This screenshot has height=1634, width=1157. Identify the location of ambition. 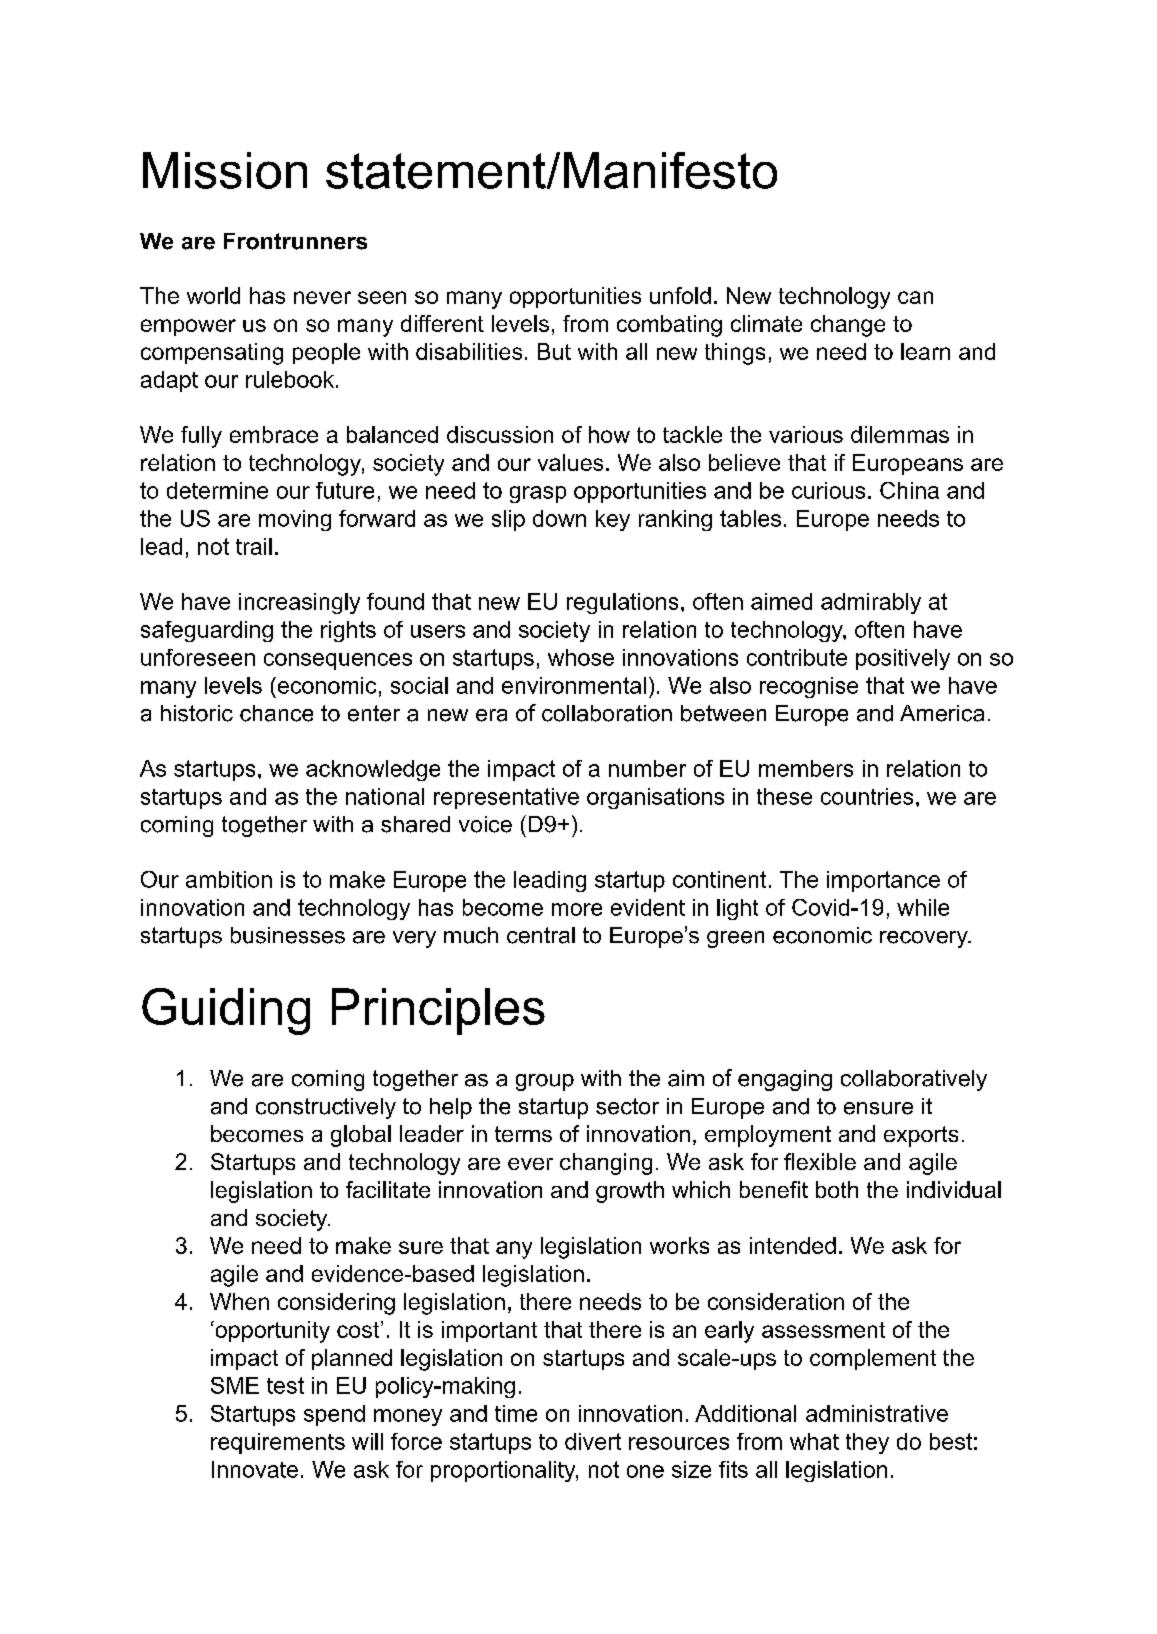
(229, 879).
